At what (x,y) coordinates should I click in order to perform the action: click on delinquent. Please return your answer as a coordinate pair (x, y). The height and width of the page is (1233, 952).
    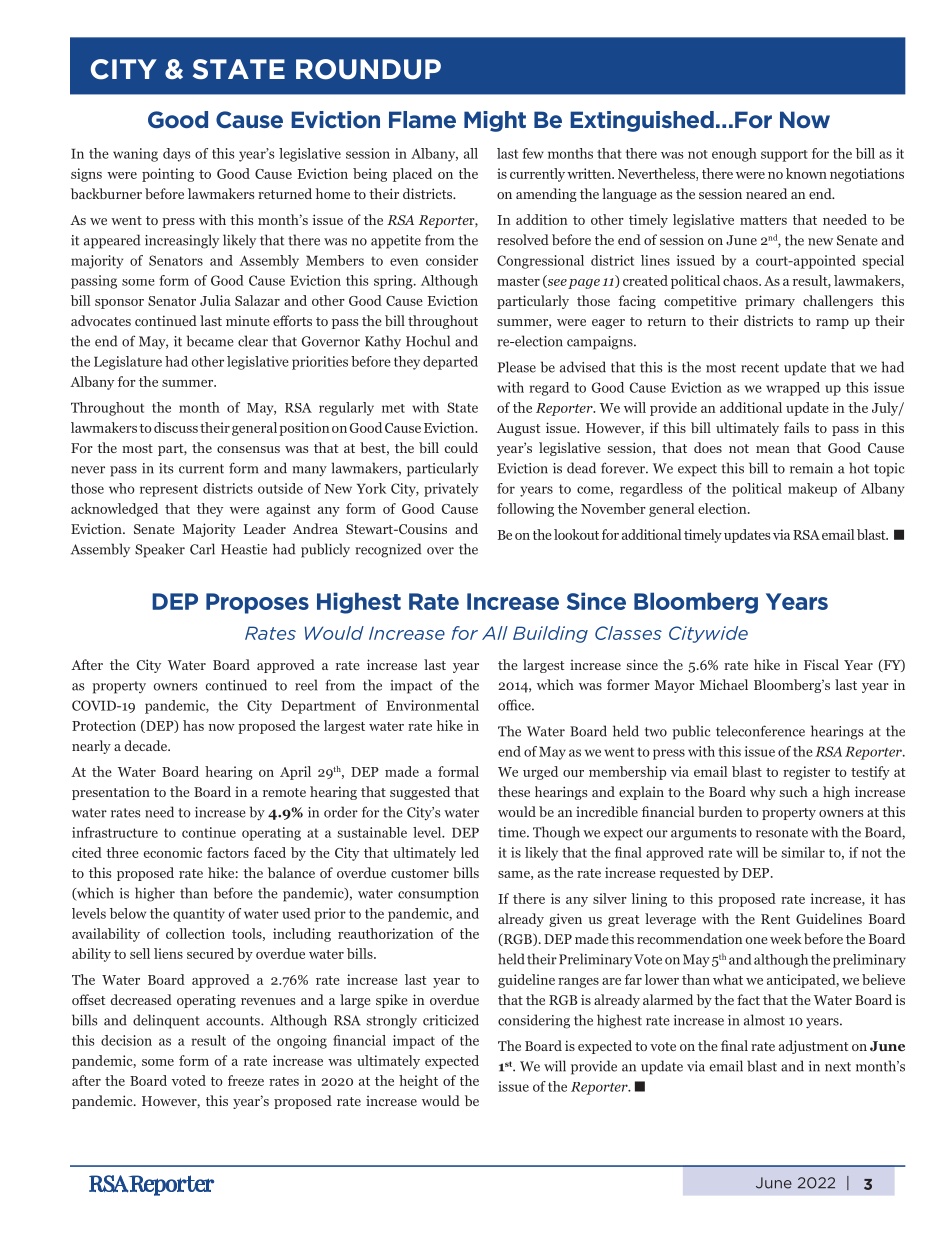
    Looking at the image, I should click on (166, 1021).
